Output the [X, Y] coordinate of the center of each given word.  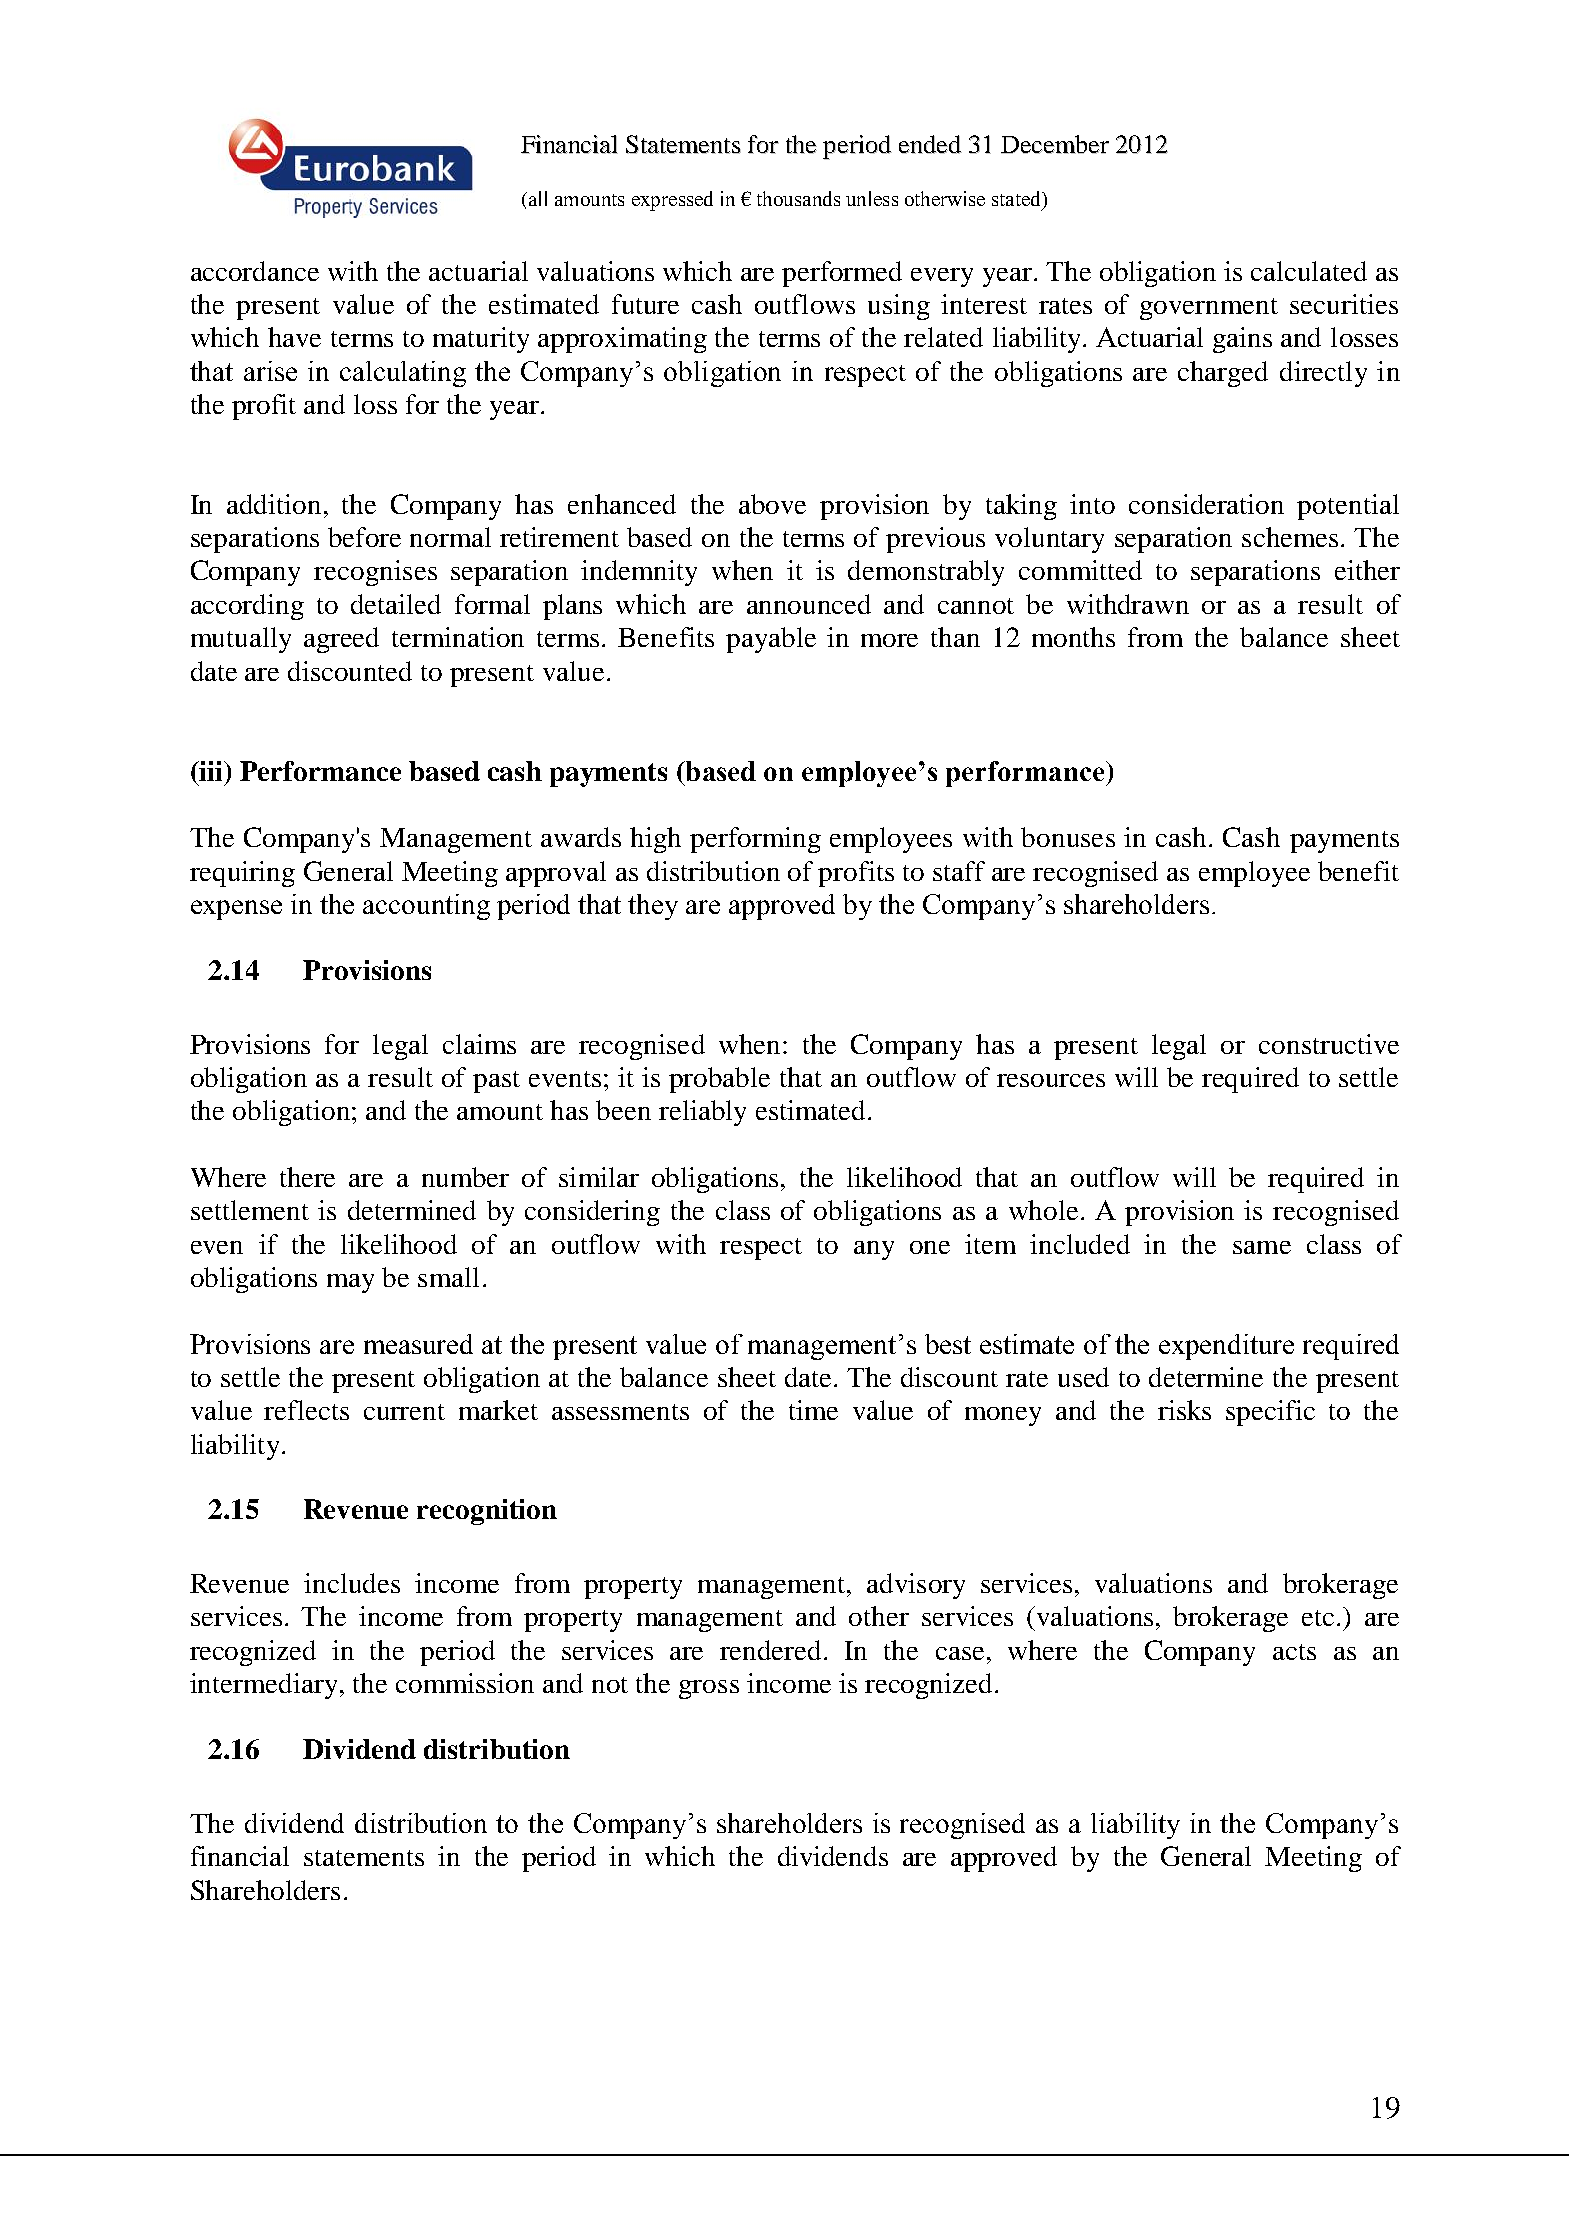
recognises [375, 573]
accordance [255, 271]
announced [809, 604]
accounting [426, 907]
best [948, 1344]
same [1262, 1247]
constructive [1329, 1044]
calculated [1309, 271]
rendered [770, 1650]
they [653, 907]
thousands [798, 198]
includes [352, 1583]
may [350, 1283]
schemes [1290, 537]
